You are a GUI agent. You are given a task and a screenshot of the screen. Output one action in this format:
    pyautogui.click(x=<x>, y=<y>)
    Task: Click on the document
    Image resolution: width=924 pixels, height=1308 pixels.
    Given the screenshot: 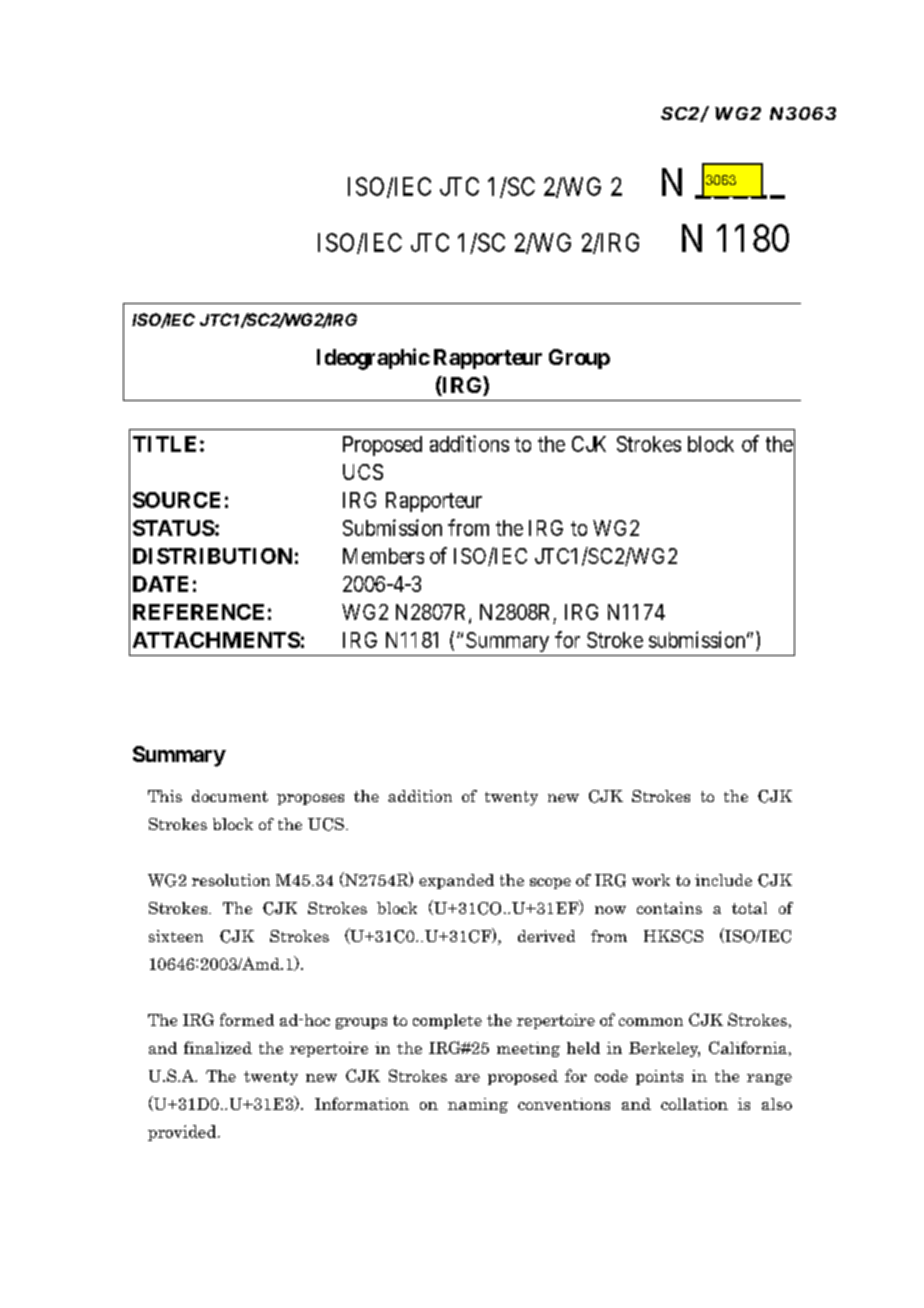 What is the action you would take?
    pyautogui.click(x=230, y=796)
